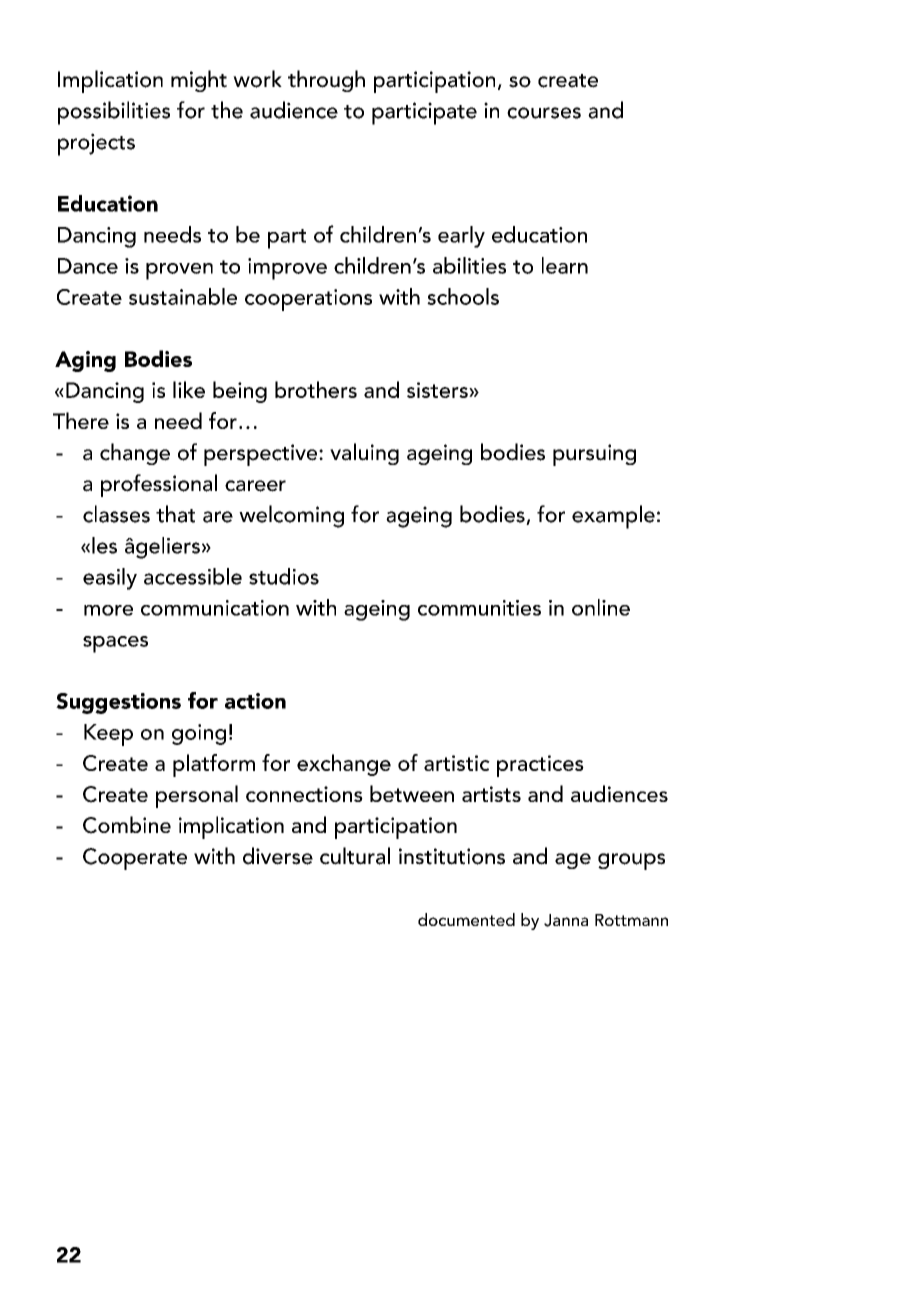  Describe the element at coordinates (115, 644) in the page. I see `spaces` at that location.
